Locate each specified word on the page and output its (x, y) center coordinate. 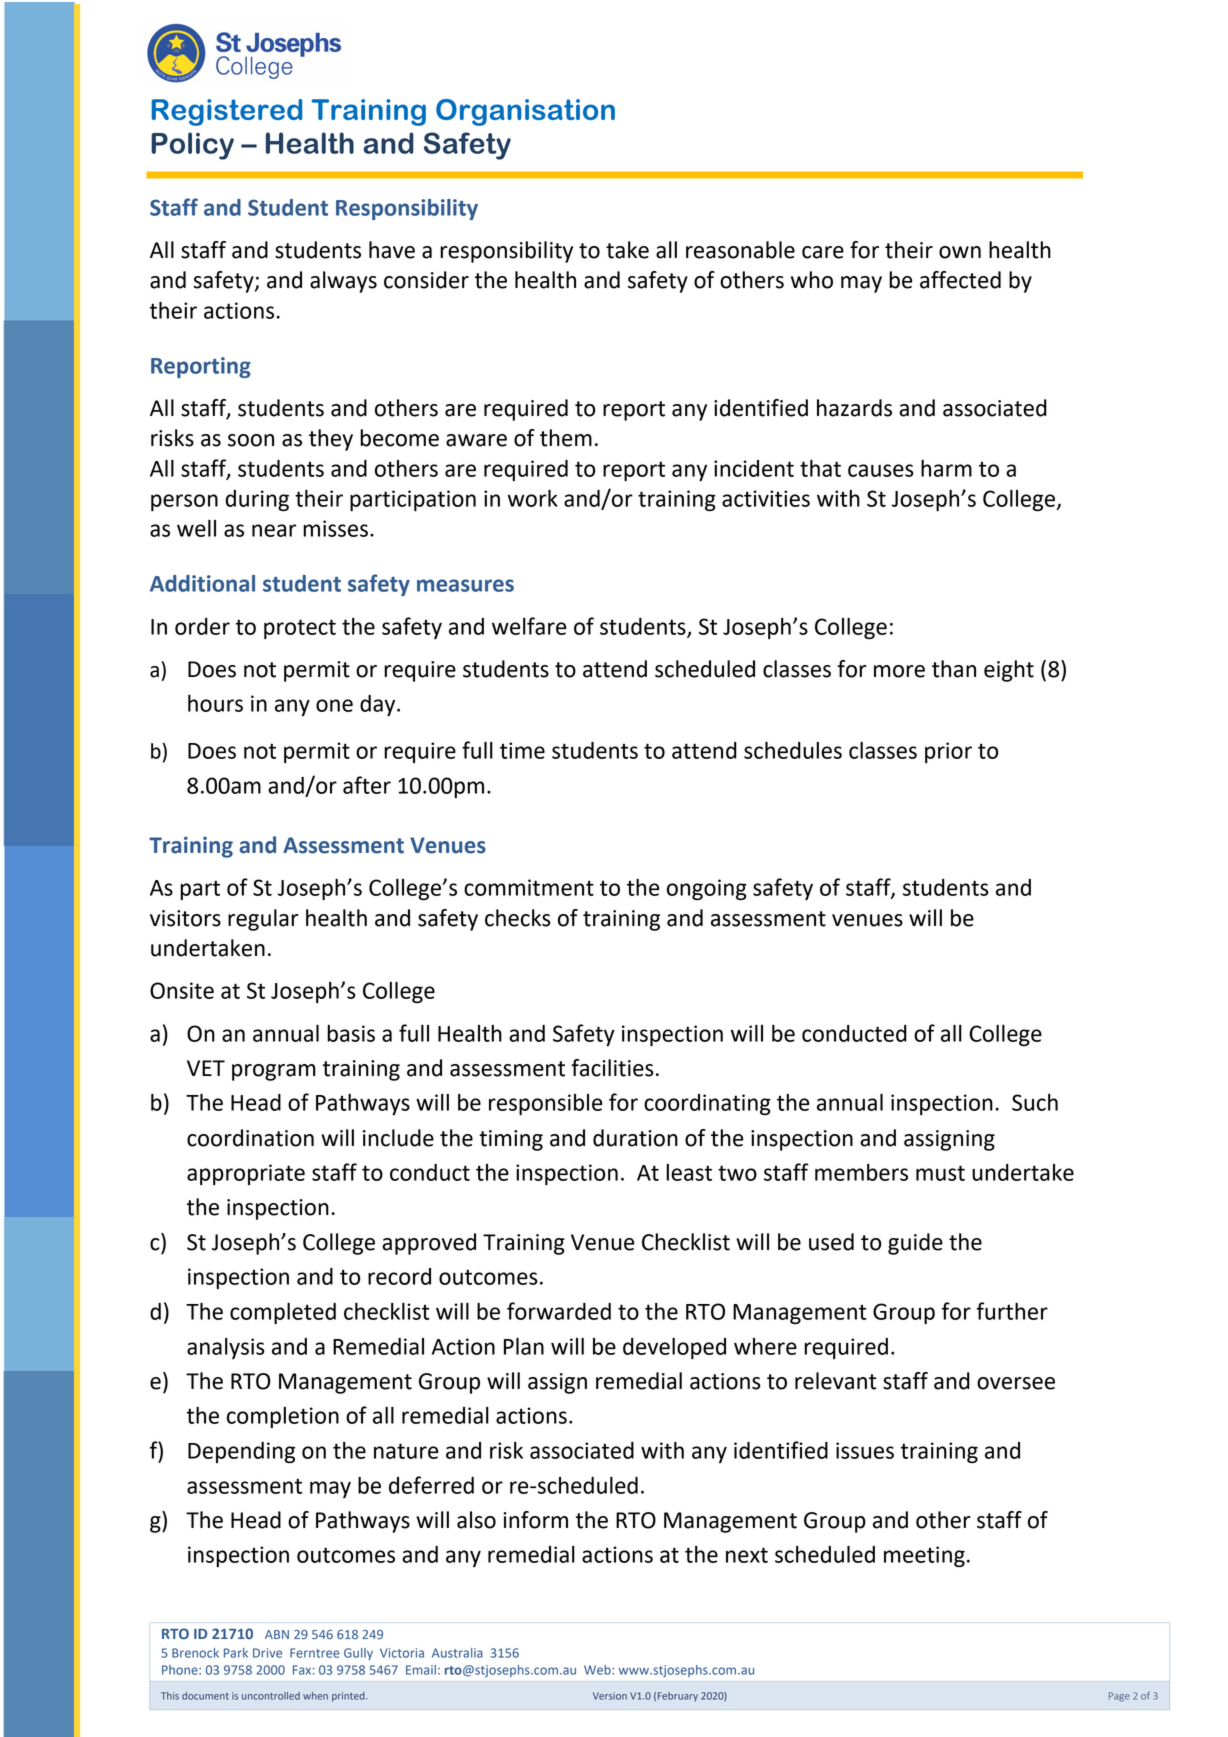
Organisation (525, 112)
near (274, 530)
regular (263, 920)
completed (283, 1313)
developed (674, 1348)
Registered (226, 112)
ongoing (707, 889)
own (960, 252)
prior (948, 752)
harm (946, 468)
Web (598, 1670)
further (1012, 1311)
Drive (267, 1653)
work (533, 498)
